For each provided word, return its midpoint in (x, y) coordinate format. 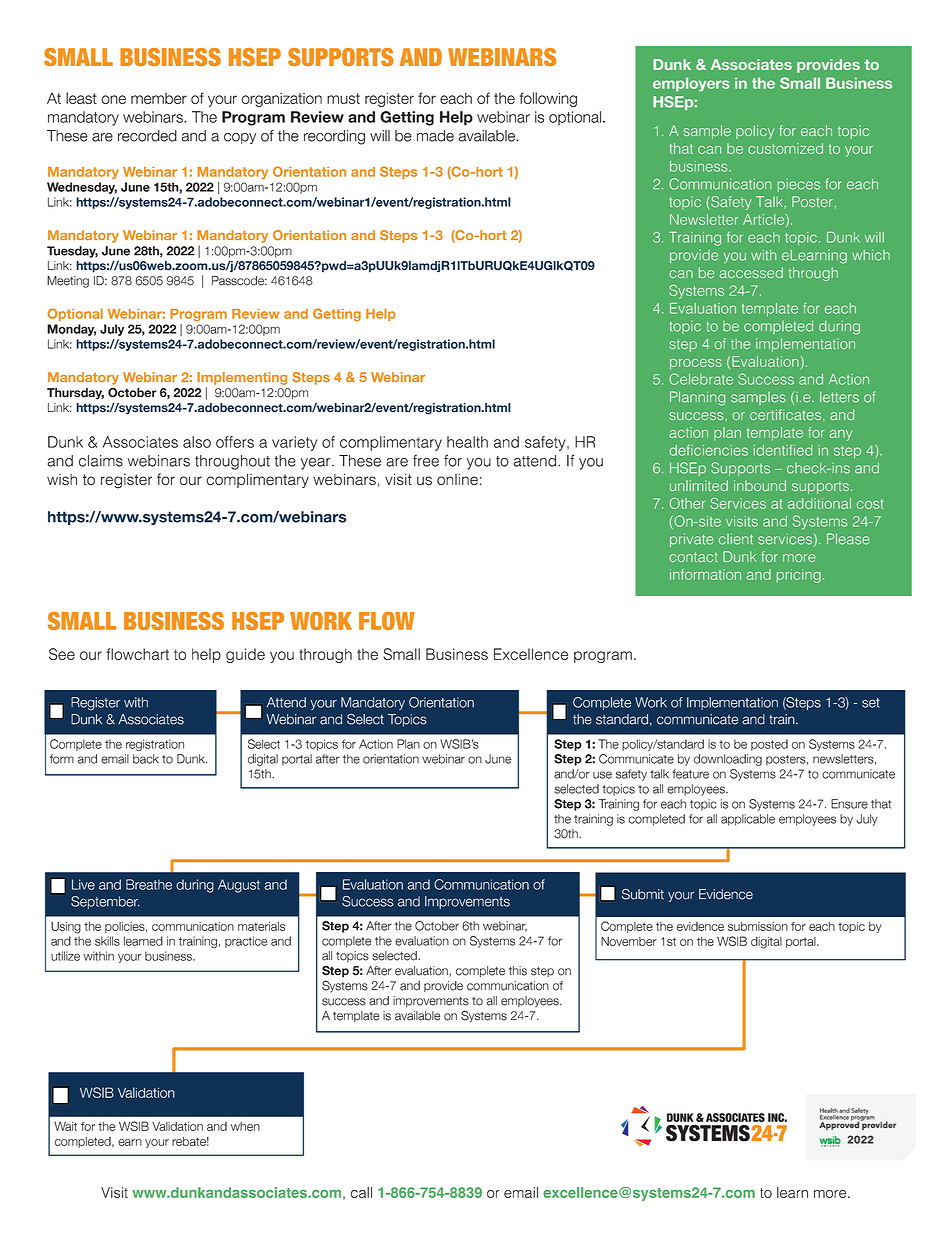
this (518, 971)
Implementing (242, 378)
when (245, 1126)
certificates (785, 414)
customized (785, 148)
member (159, 98)
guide (245, 655)
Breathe (149, 884)
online (457, 479)
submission (758, 926)
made (435, 136)
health (467, 442)
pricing (799, 576)
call (361, 1192)
